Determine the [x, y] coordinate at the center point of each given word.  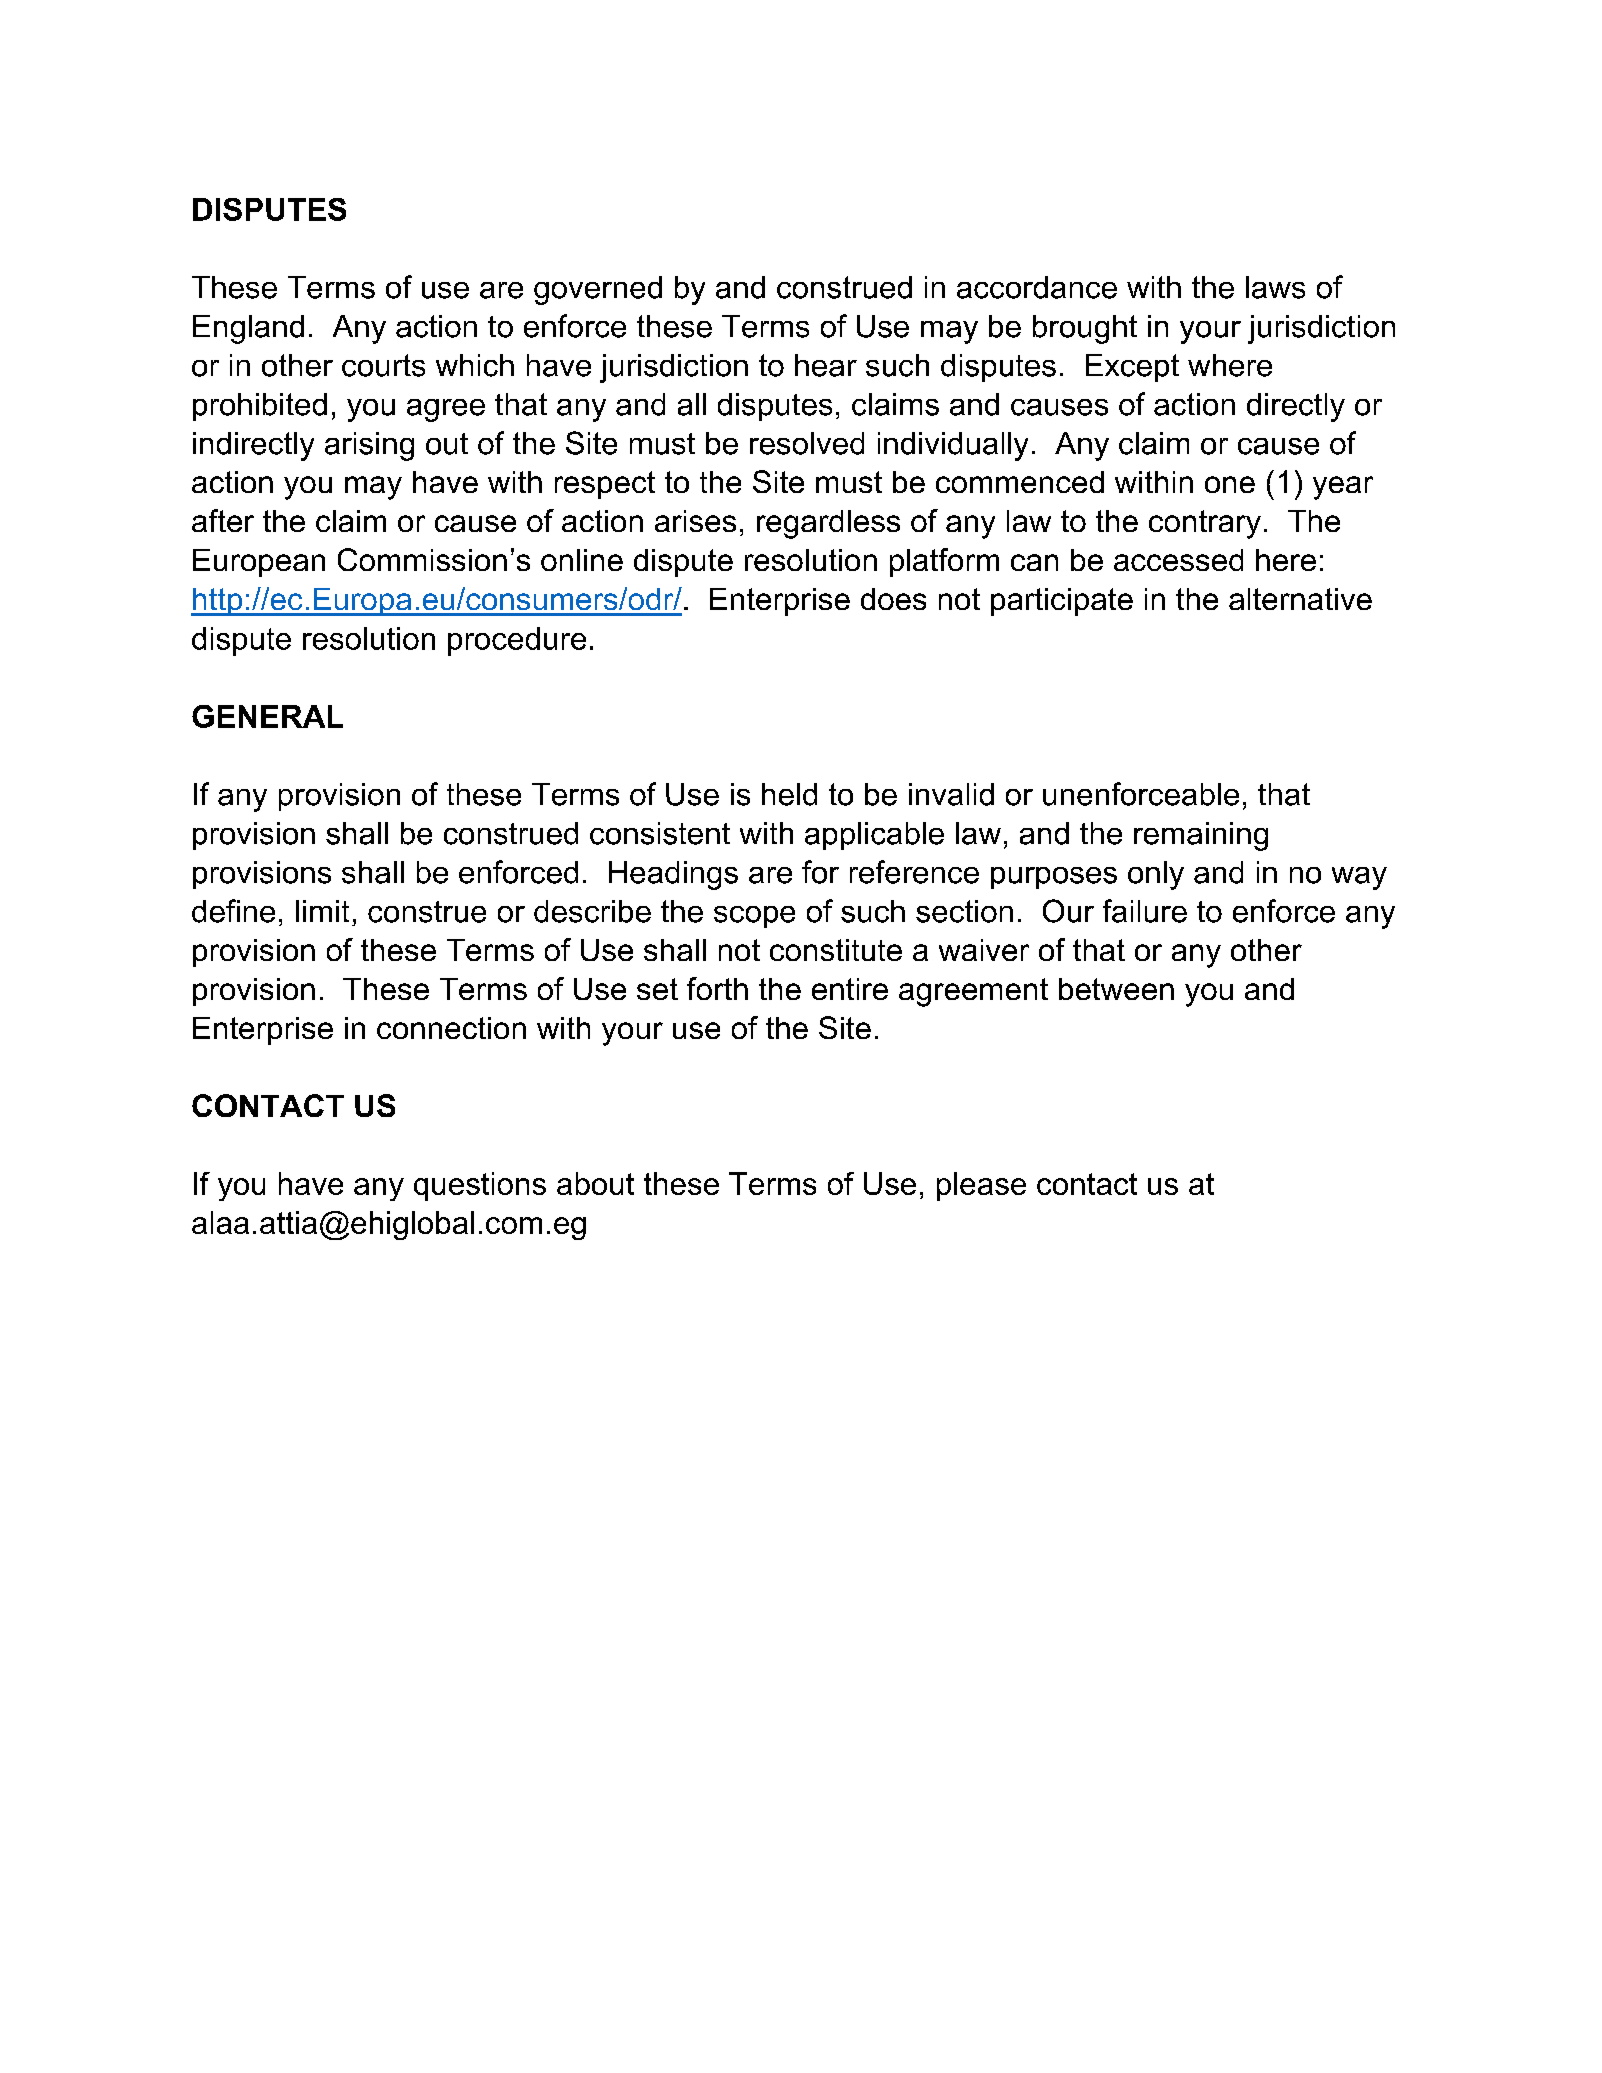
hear [826, 365]
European [259, 563]
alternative [1300, 599]
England [248, 329]
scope [754, 917]
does [893, 599]
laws [1275, 287]
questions [480, 1186]
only [1156, 875]
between [1116, 989]
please [981, 1186]
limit [322, 911]
